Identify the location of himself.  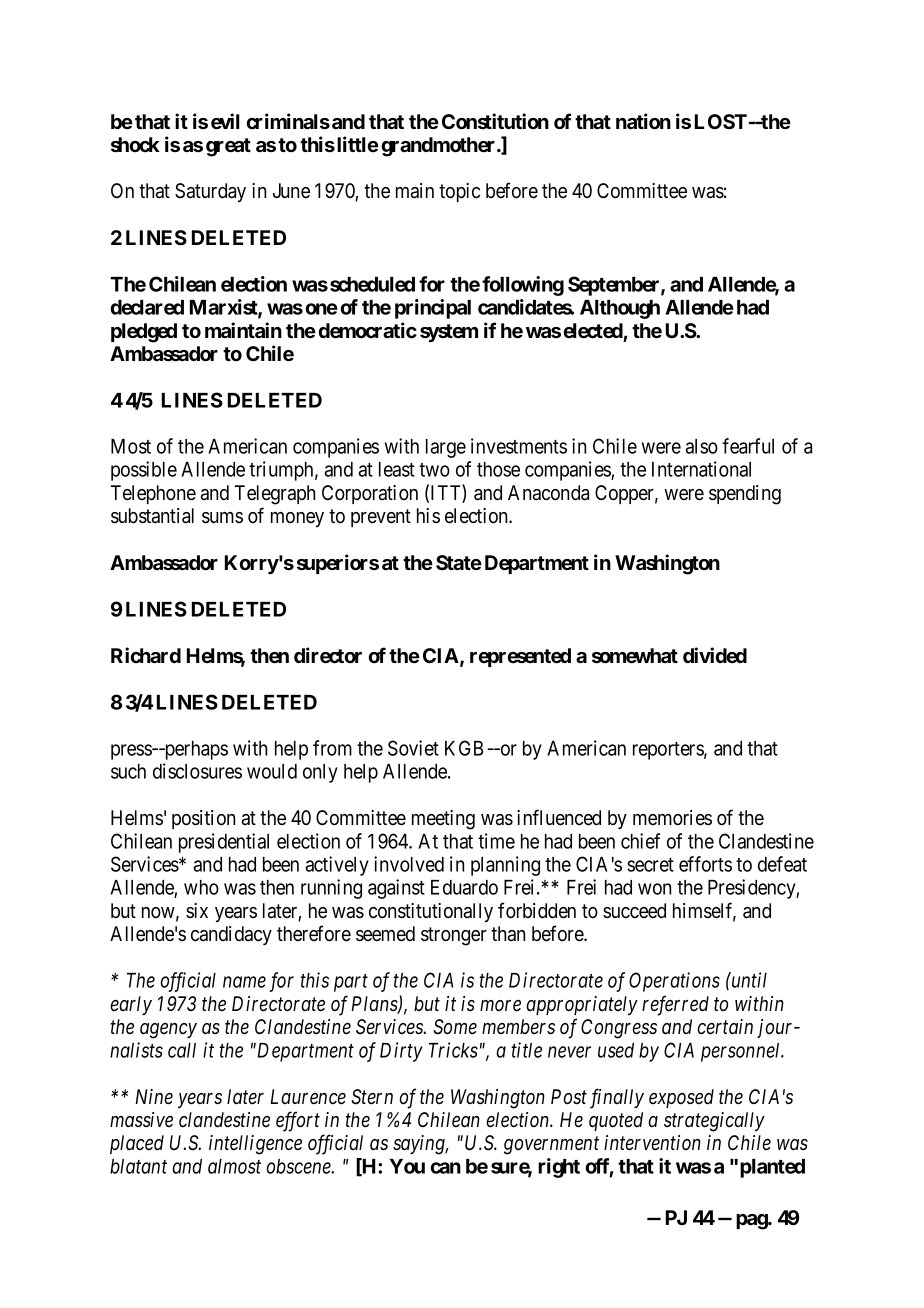
(704, 911).
